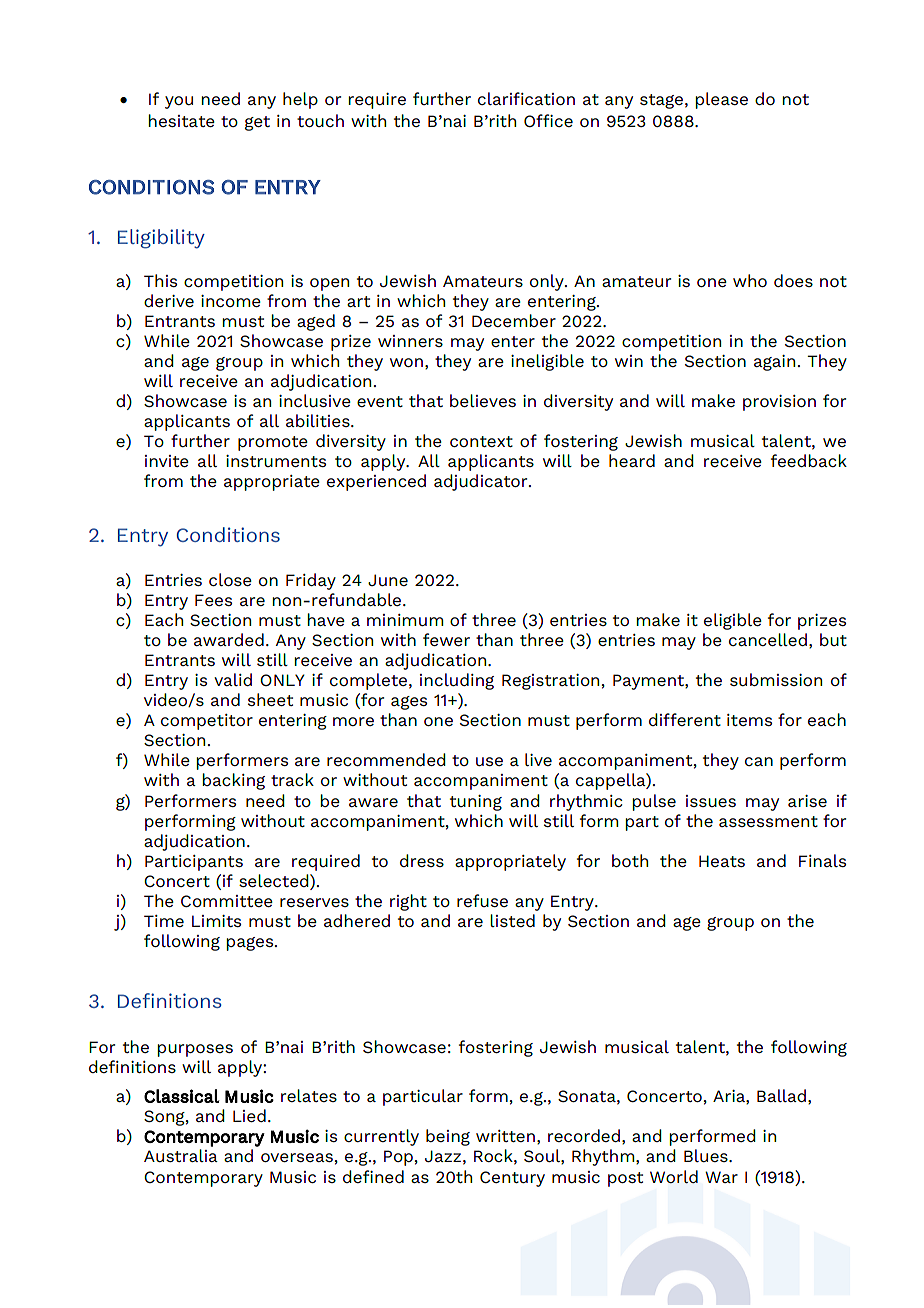  What do you see at coordinates (721, 100) in the screenshot?
I see `please` at bounding box center [721, 100].
